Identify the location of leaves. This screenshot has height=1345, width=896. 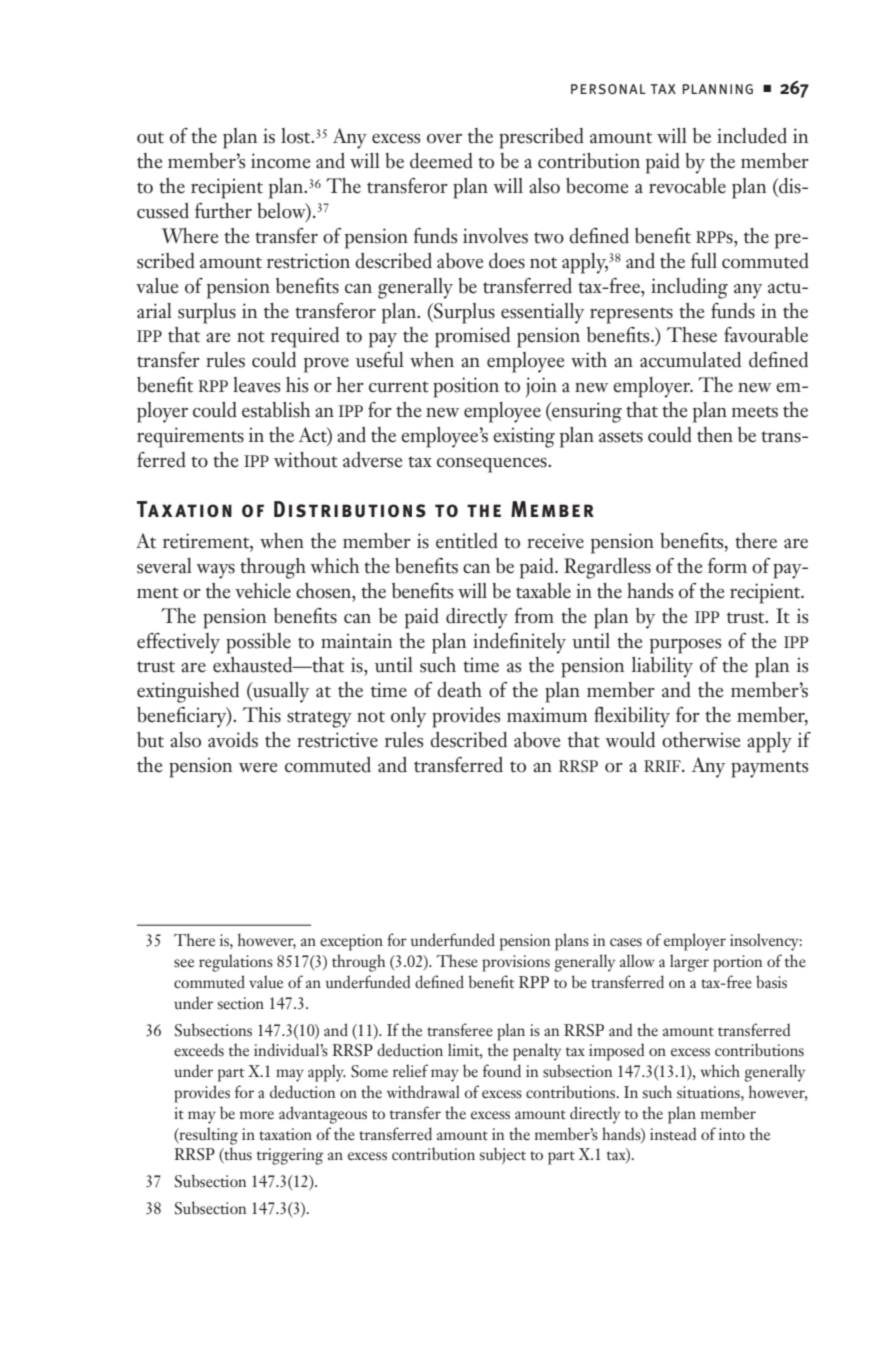
(256, 385).
